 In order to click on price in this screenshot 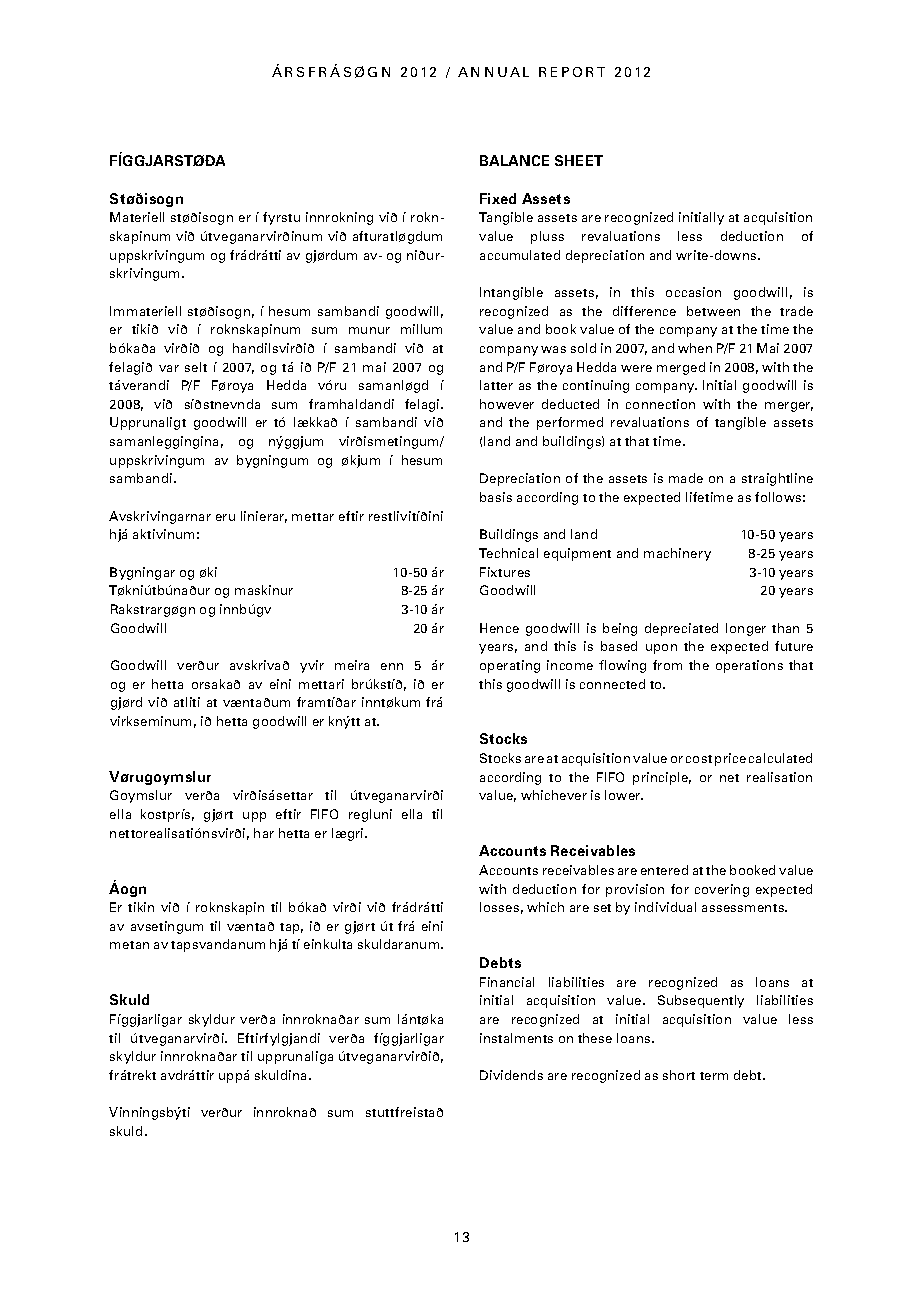, I will do `click(730, 759)`.
